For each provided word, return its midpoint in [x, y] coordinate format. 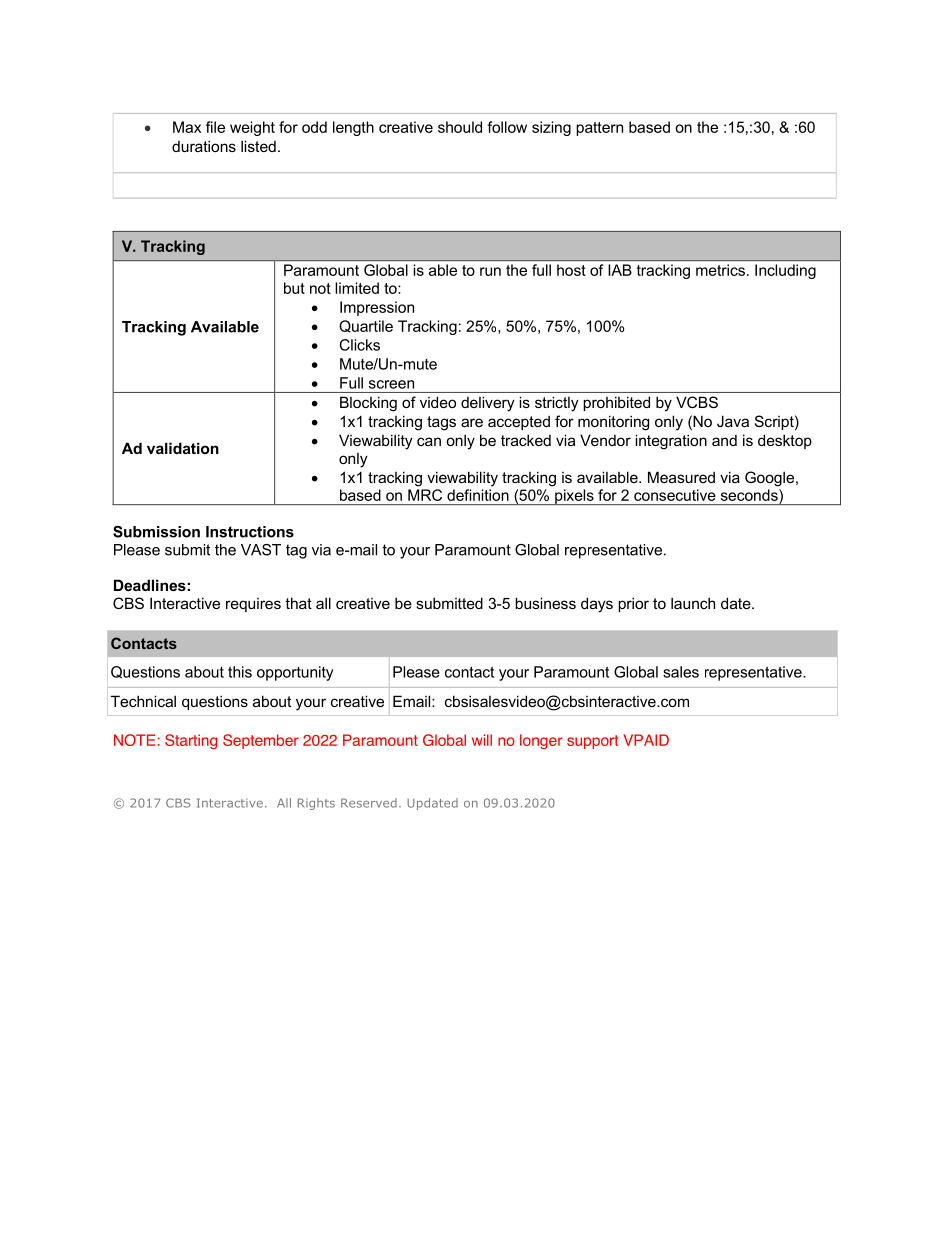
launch [693, 603]
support [592, 742]
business [545, 603]
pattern [599, 129]
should [460, 127]
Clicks [360, 345]
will [482, 740]
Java [733, 421]
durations [204, 146]
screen [391, 384]
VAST [261, 550]
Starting [191, 741]
